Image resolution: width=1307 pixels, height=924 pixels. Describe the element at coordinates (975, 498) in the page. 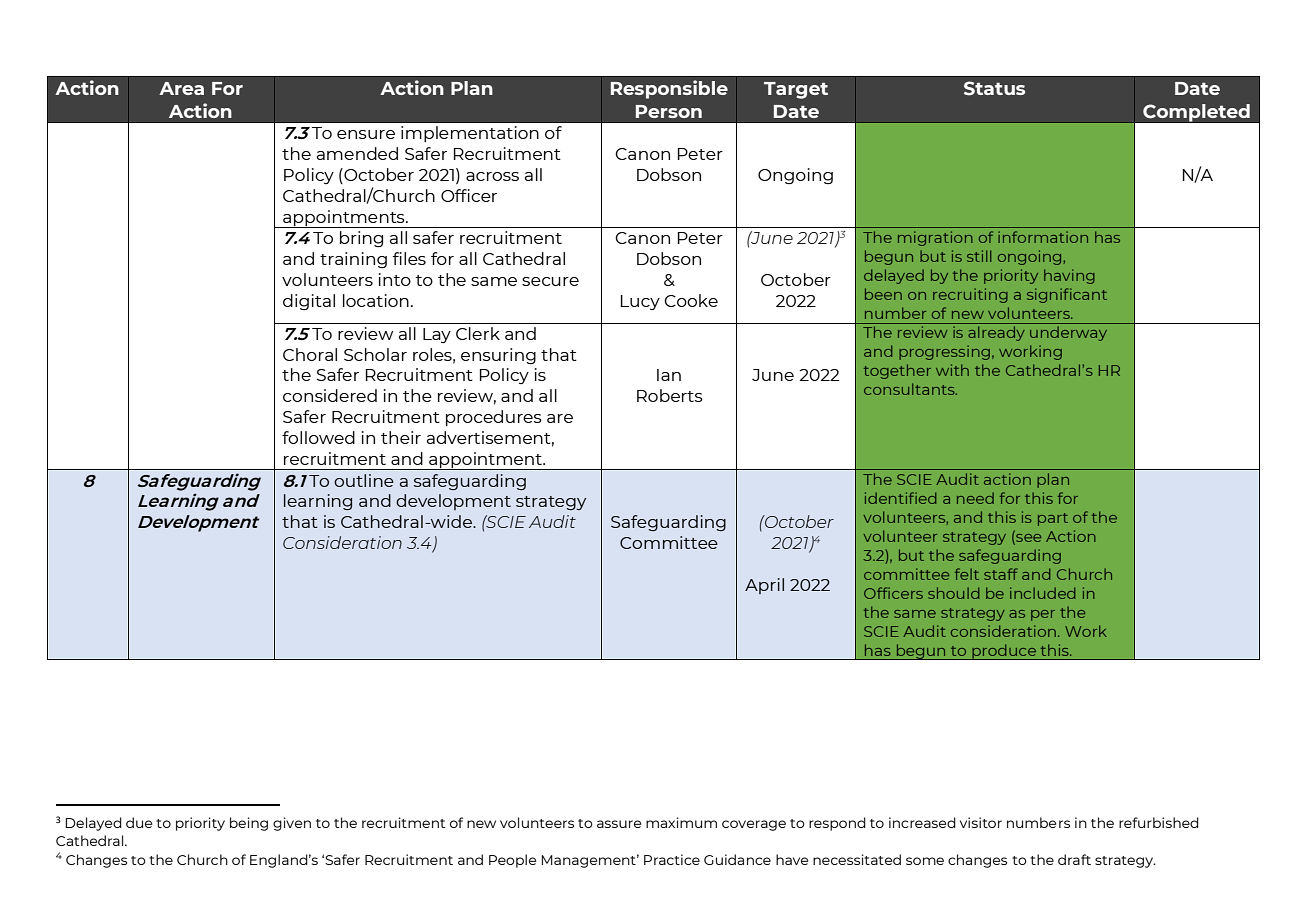

I see `need` at that location.
